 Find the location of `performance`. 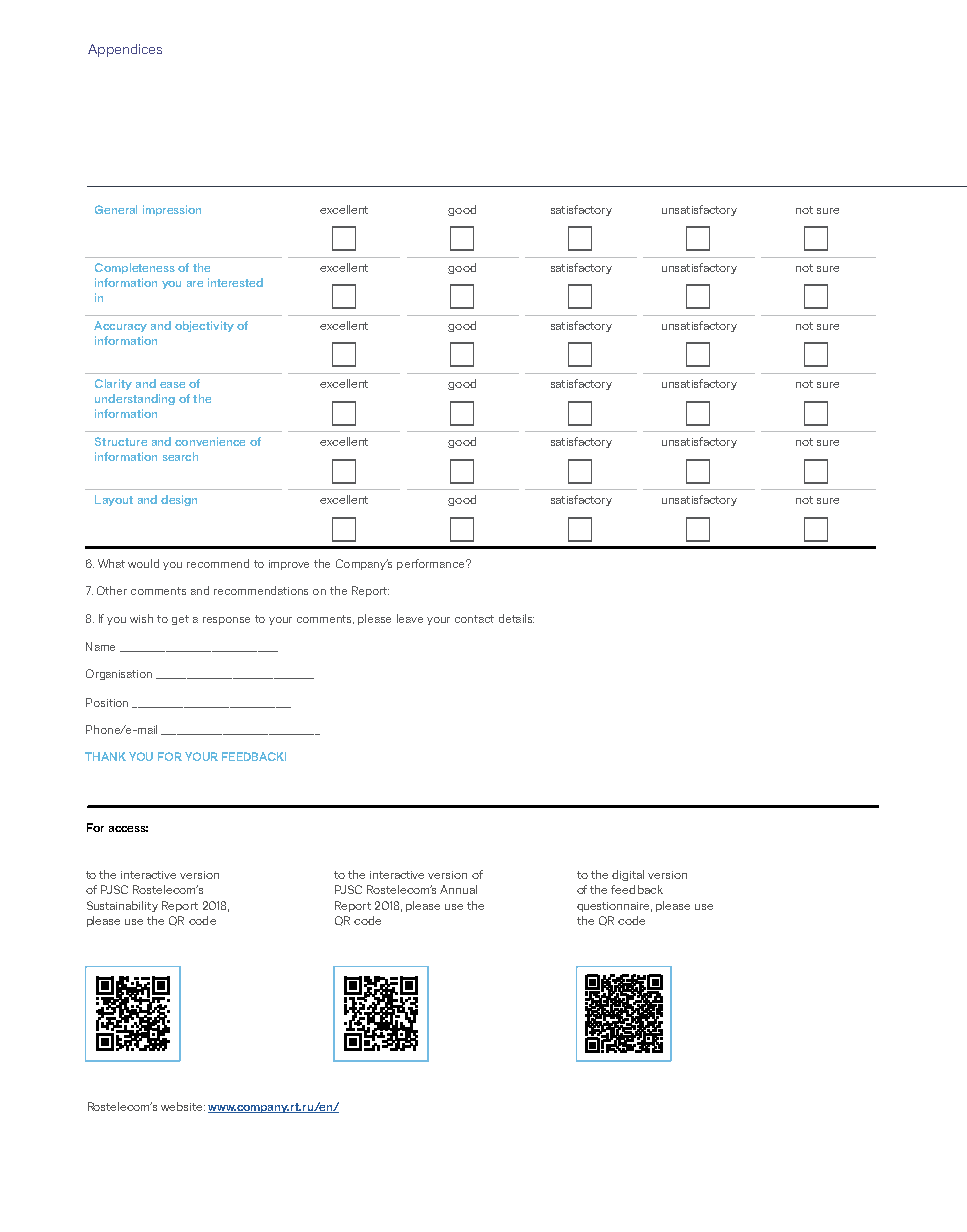

performance is located at coordinates (432, 564).
